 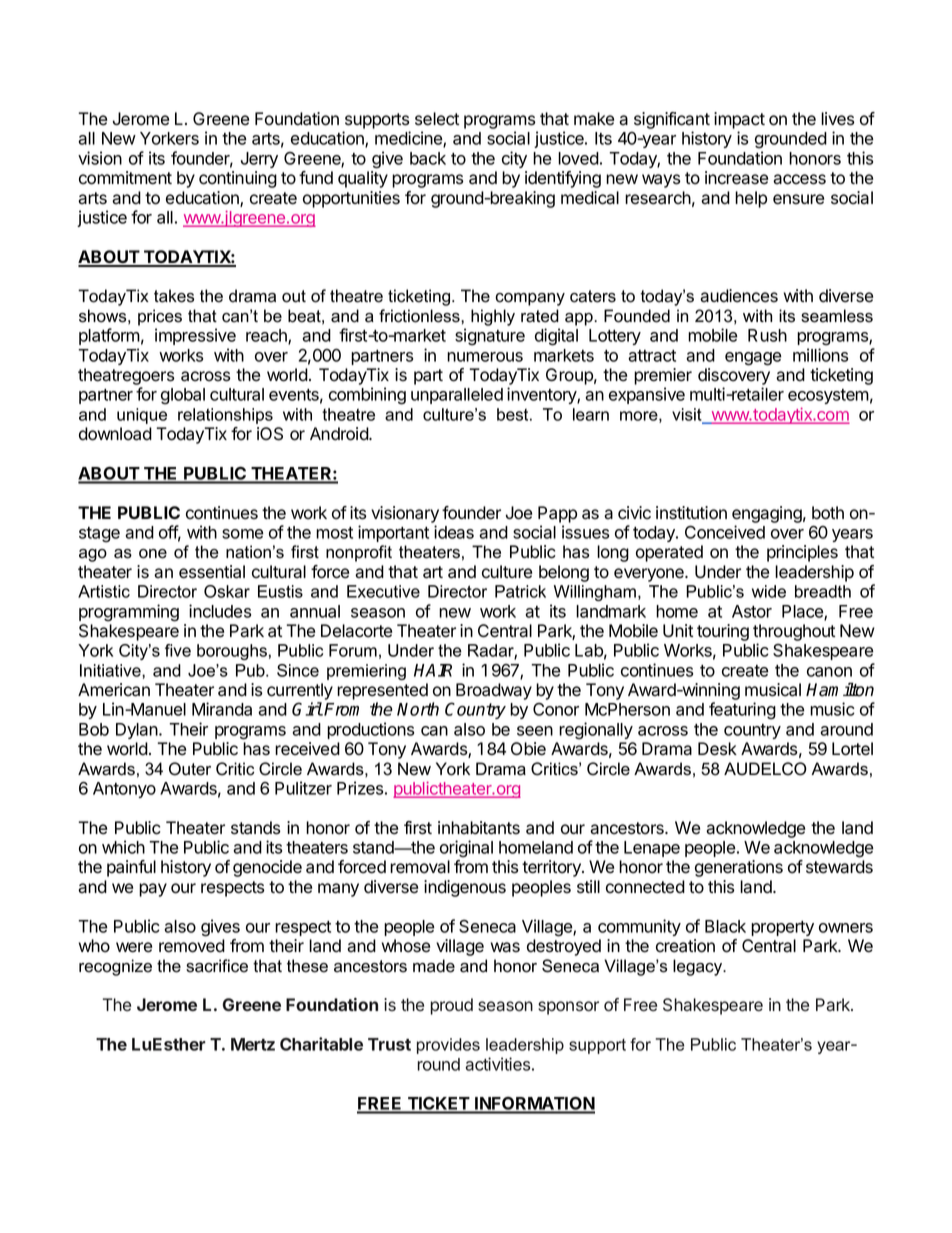 I want to click on Outer, so click(x=190, y=769).
